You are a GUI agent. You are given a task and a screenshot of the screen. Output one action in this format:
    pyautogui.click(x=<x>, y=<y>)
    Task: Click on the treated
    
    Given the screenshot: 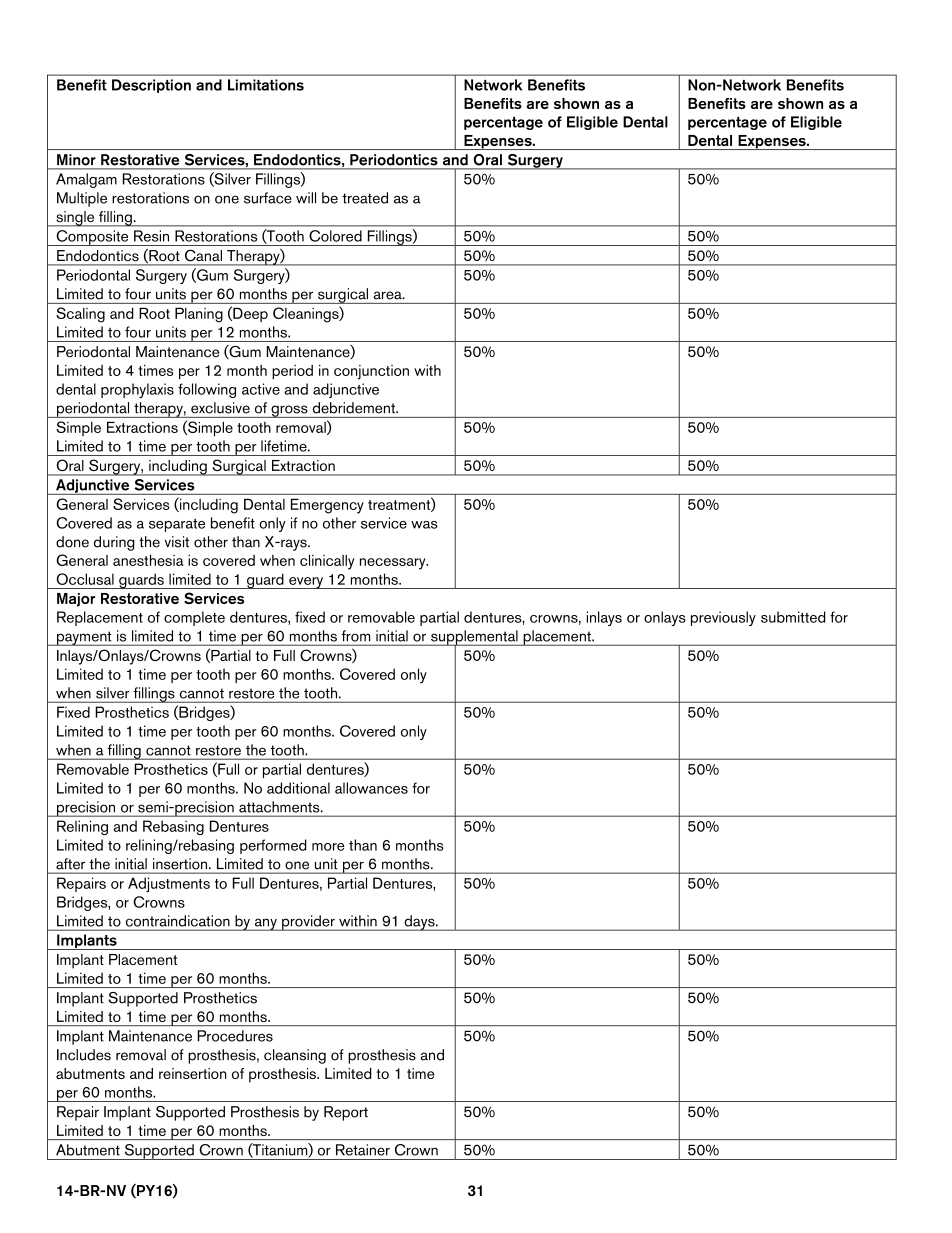 What is the action you would take?
    pyautogui.click(x=365, y=198)
